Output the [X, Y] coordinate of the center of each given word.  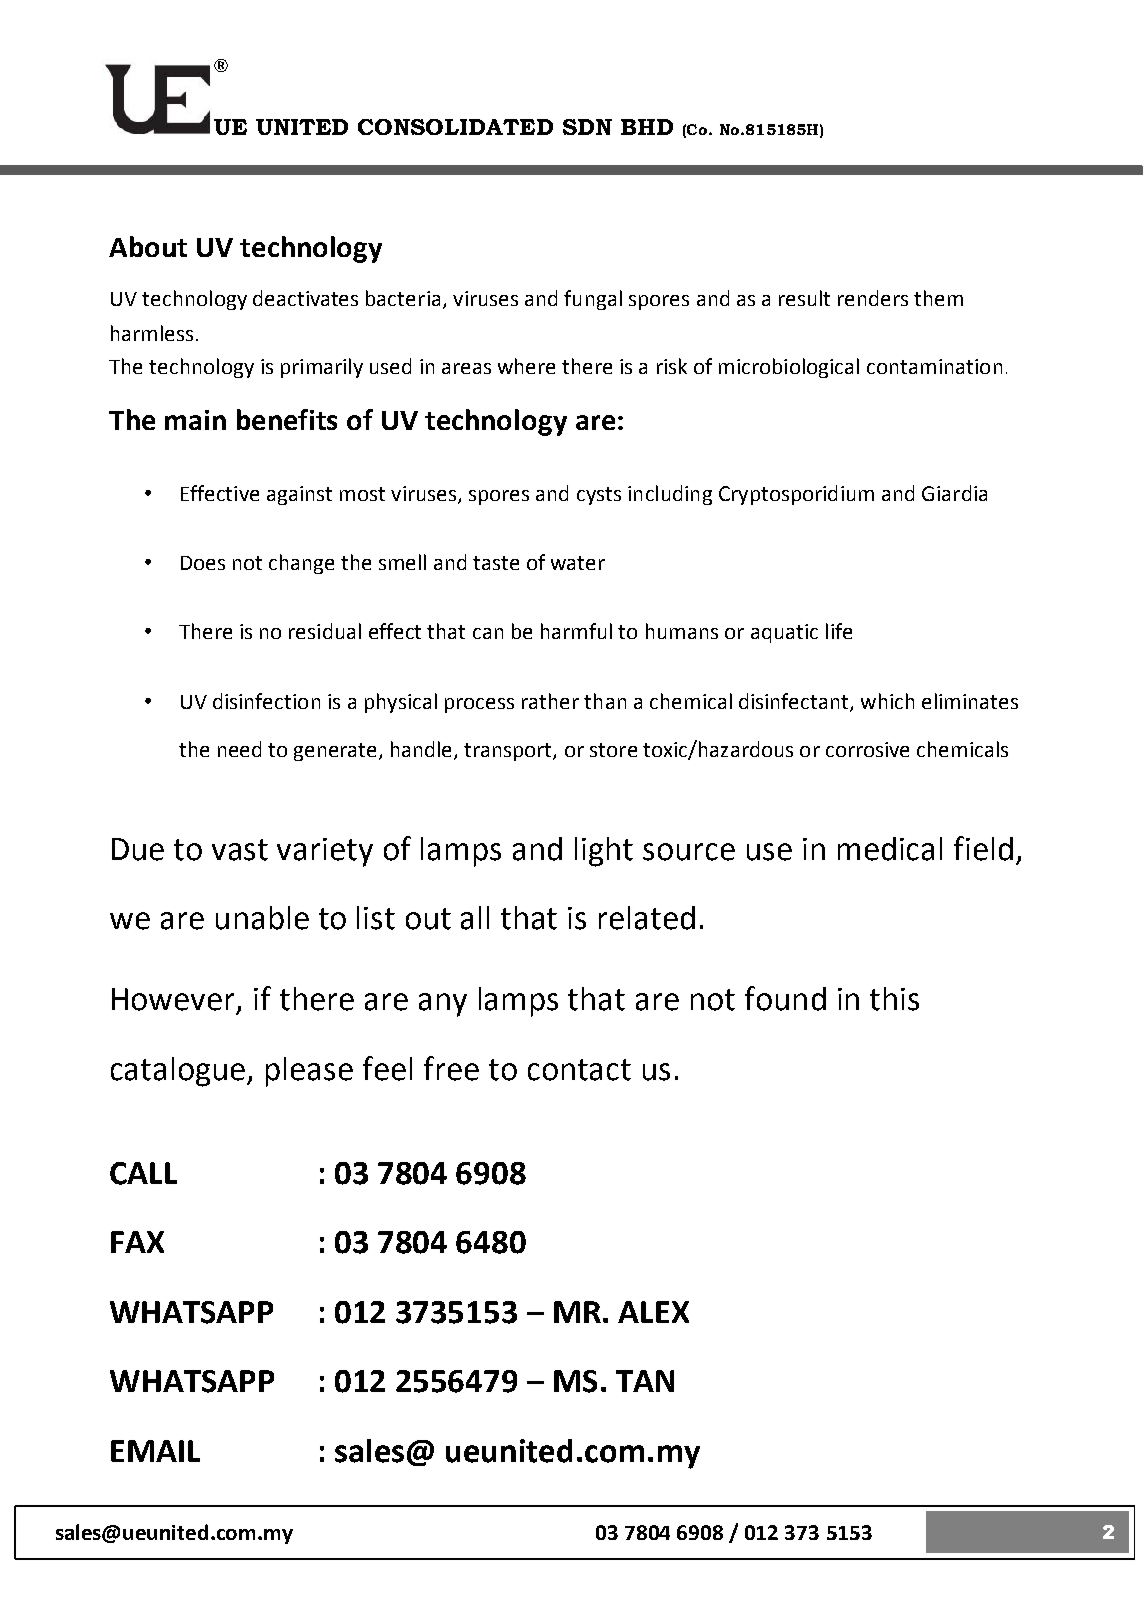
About [148, 246]
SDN [587, 127]
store [613, 750]
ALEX [653, 1312]
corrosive [867, 749]
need [239, 749]
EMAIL [155, 1451]
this [894, 999]
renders [873, 298]
